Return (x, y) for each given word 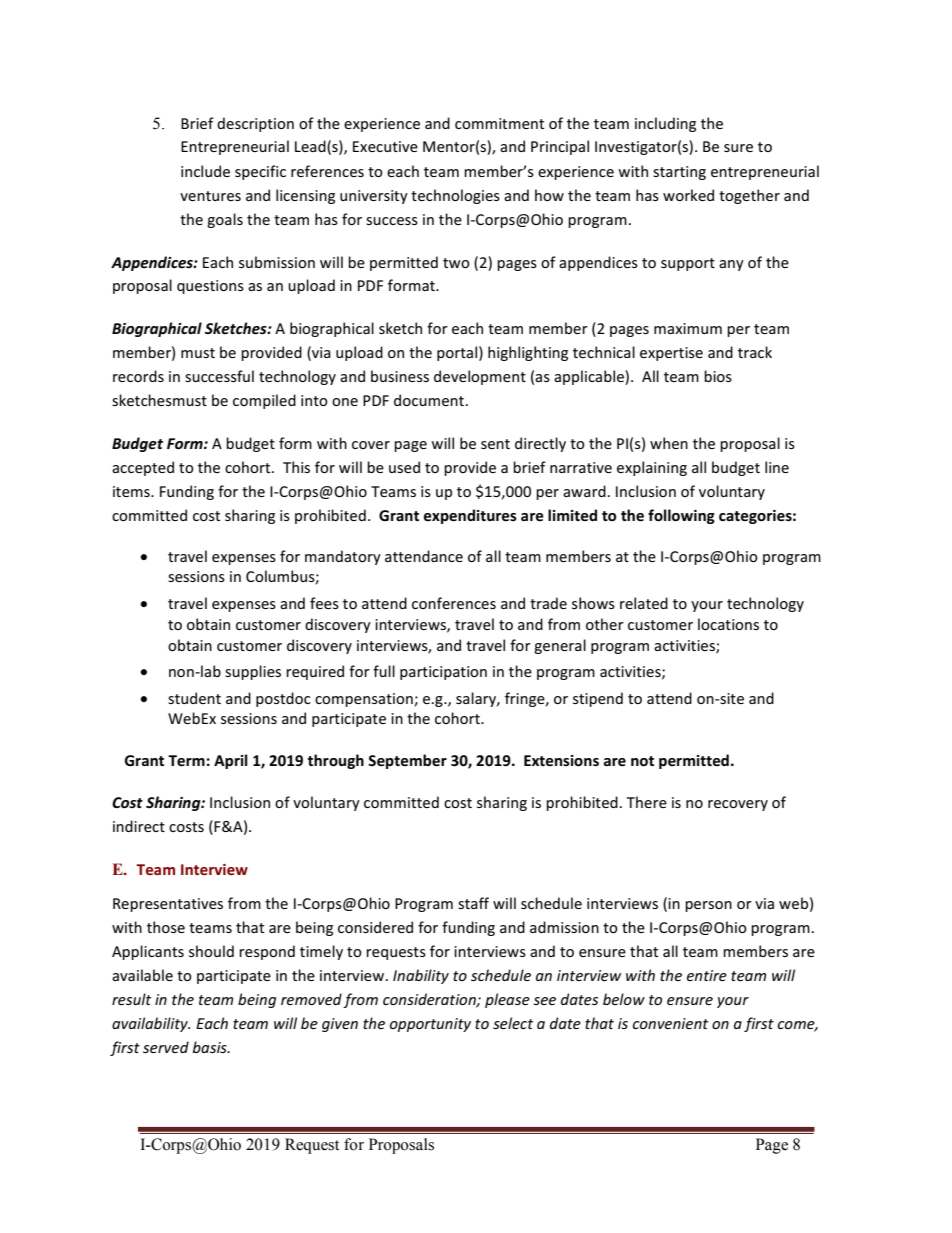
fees (324, 603)
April (231, 761)
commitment (499, 123)
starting (679, 173)
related (644, 603)
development (480, 377)
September (407, 761)
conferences (454, 603)
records (138, 376)
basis (211, 1047)
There (647, 802)
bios (718, 376)
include (205, 171)
